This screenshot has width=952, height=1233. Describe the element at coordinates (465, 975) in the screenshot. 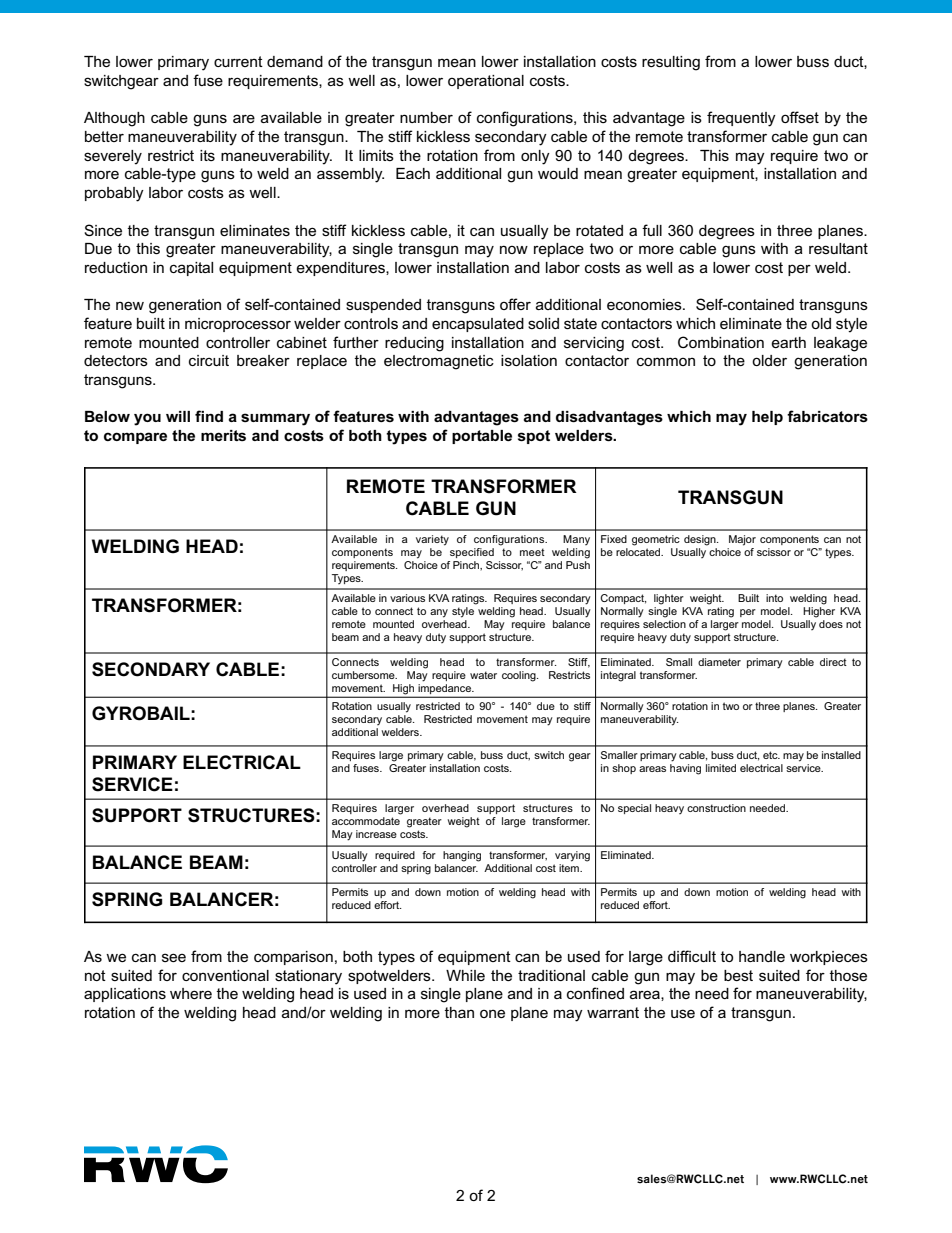

I see `While` at that location.
